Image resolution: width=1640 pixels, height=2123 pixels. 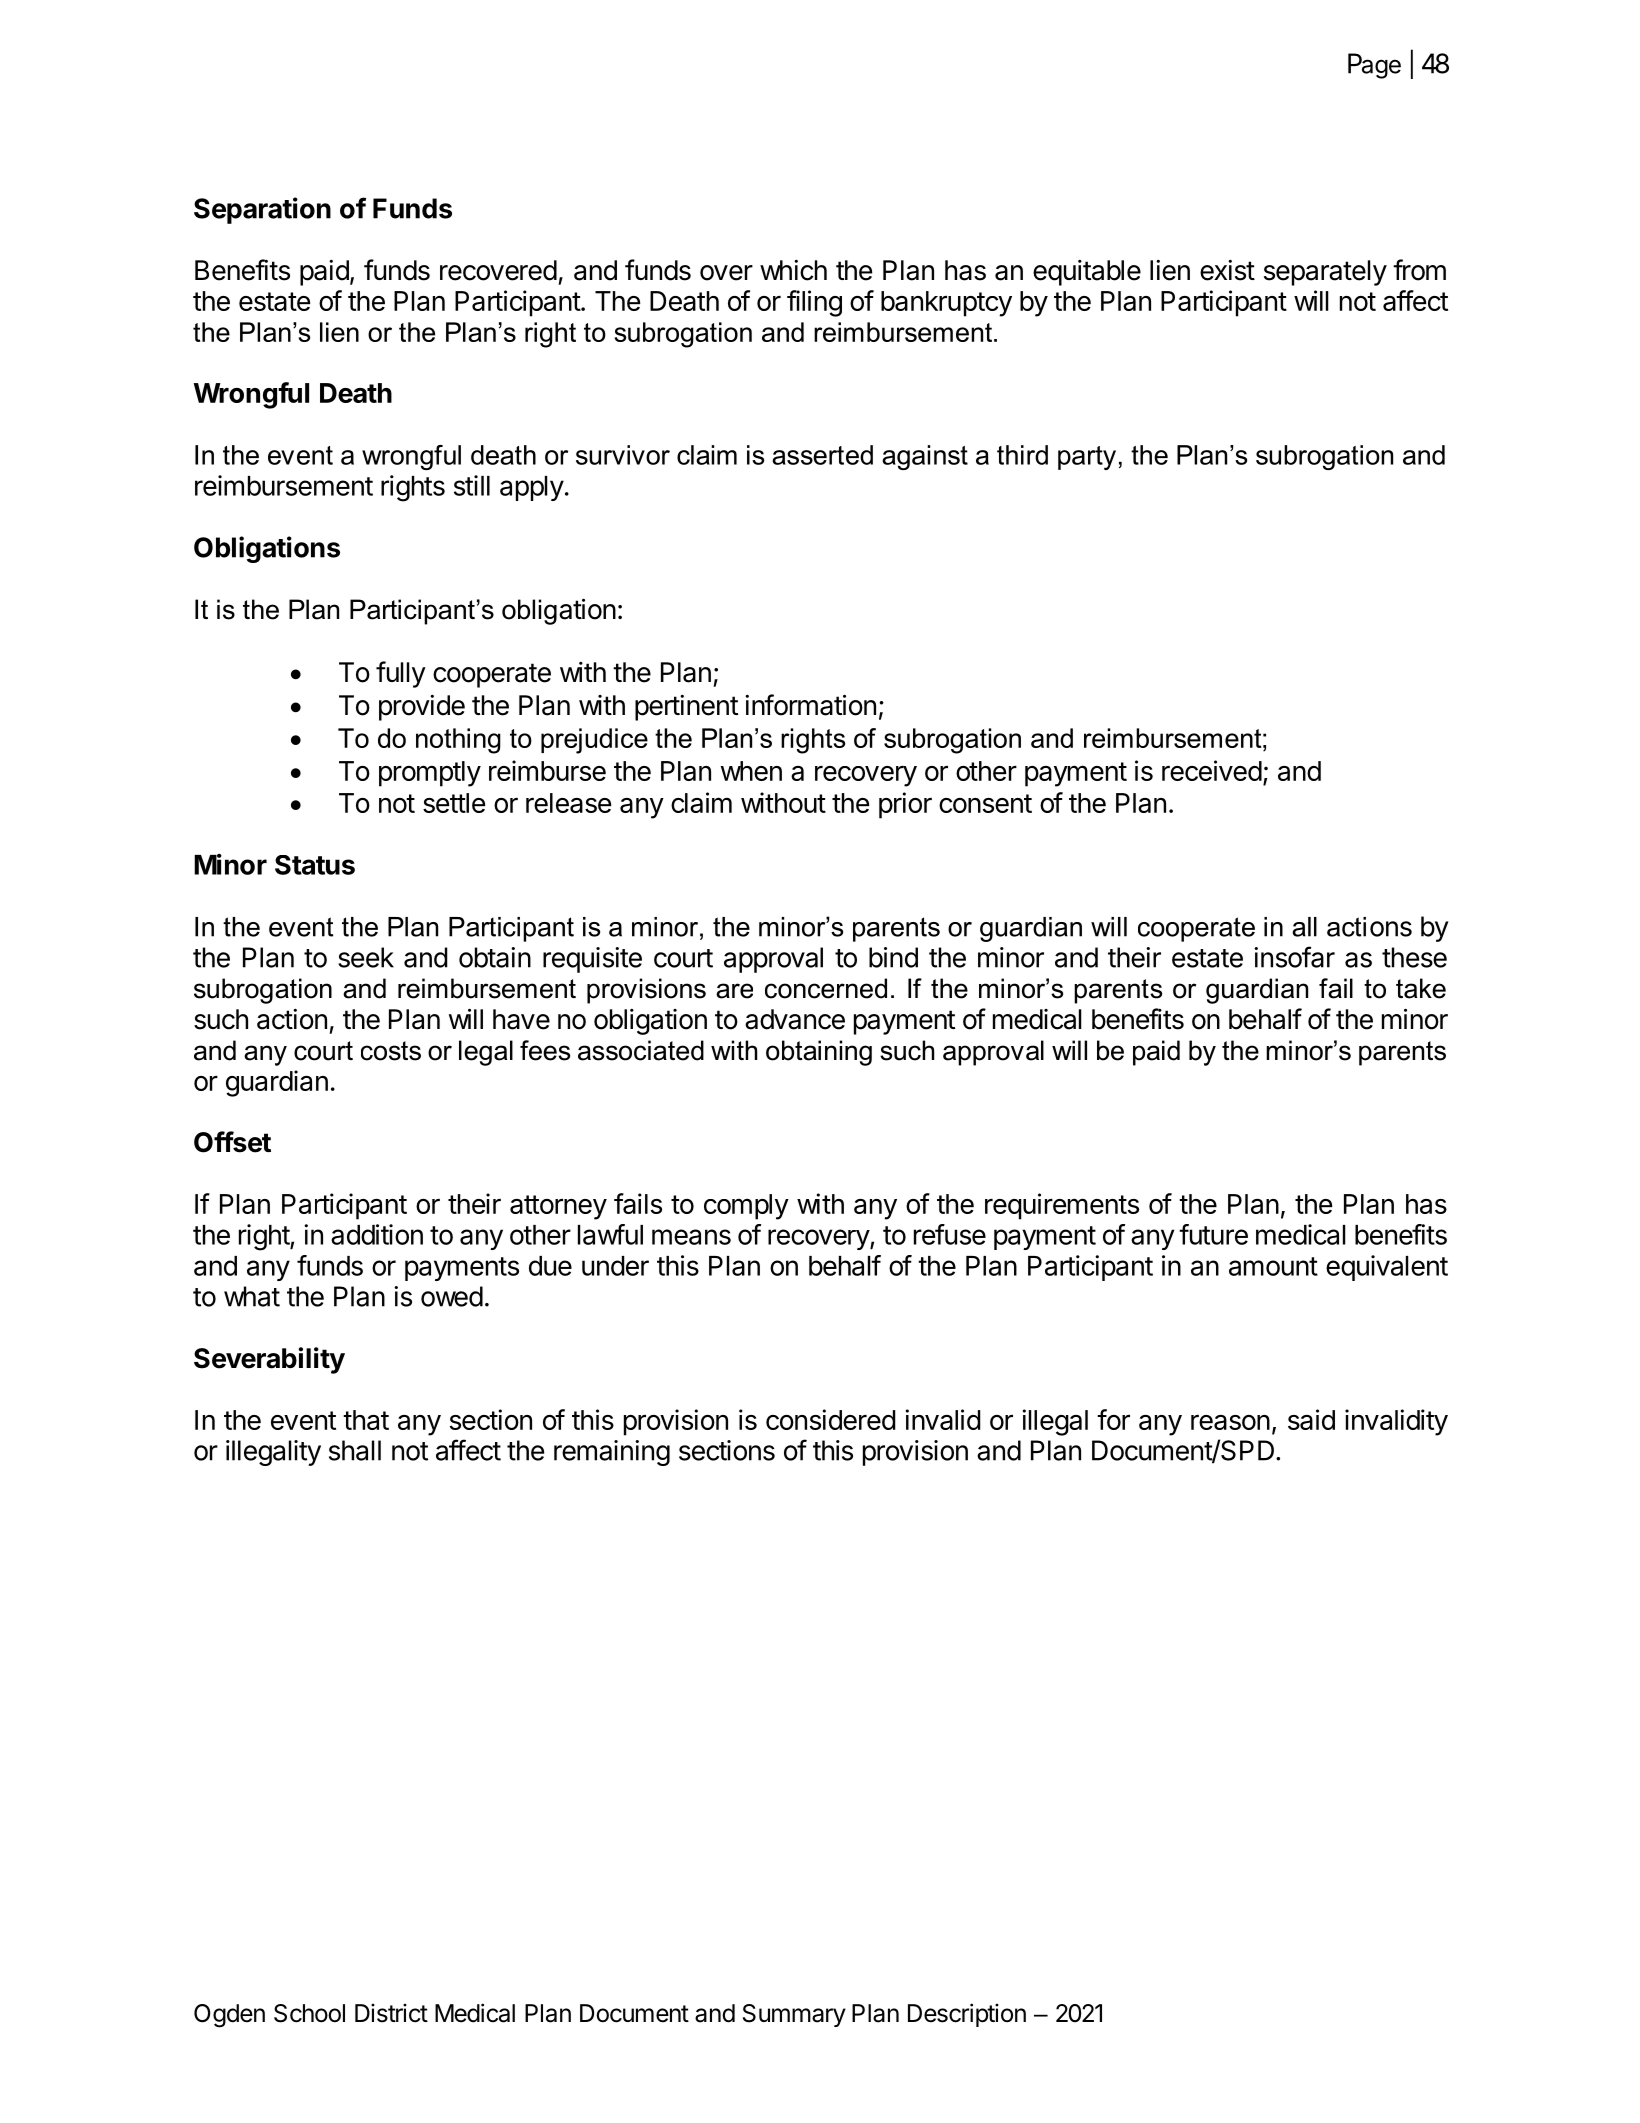 I want to click on said, so click(x=1311, y=1419).
